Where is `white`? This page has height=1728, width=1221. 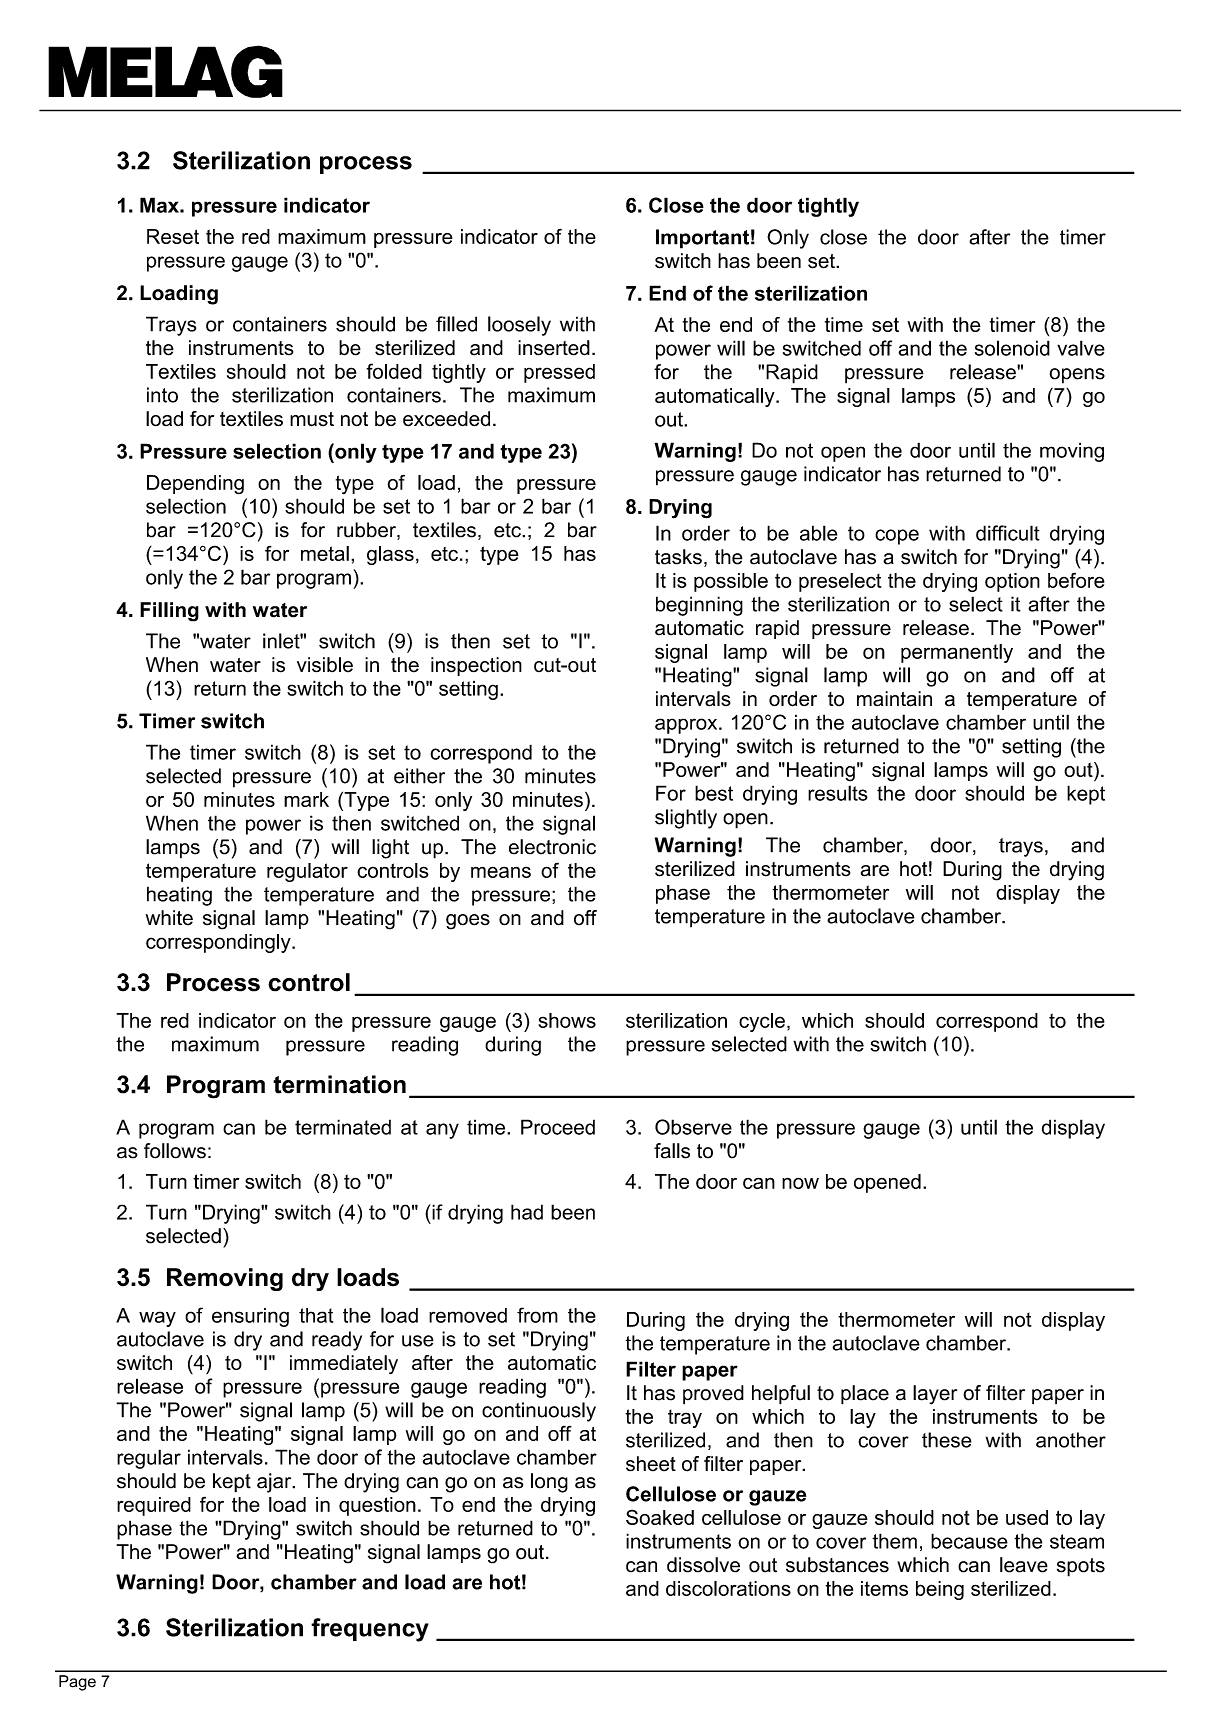 white is located at coordinates (169, 918).
